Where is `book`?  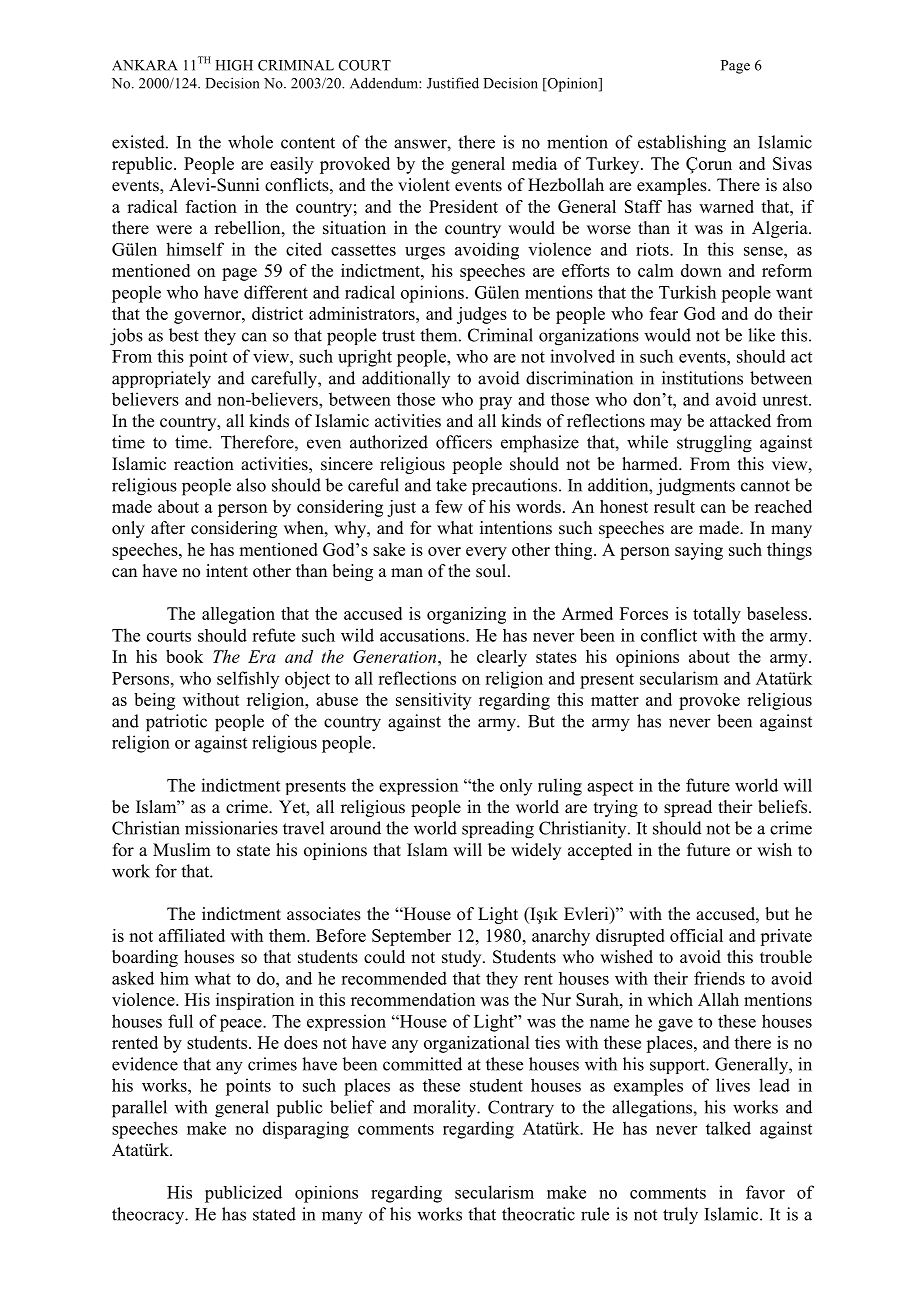 book is located at coordinates (184, 656).
